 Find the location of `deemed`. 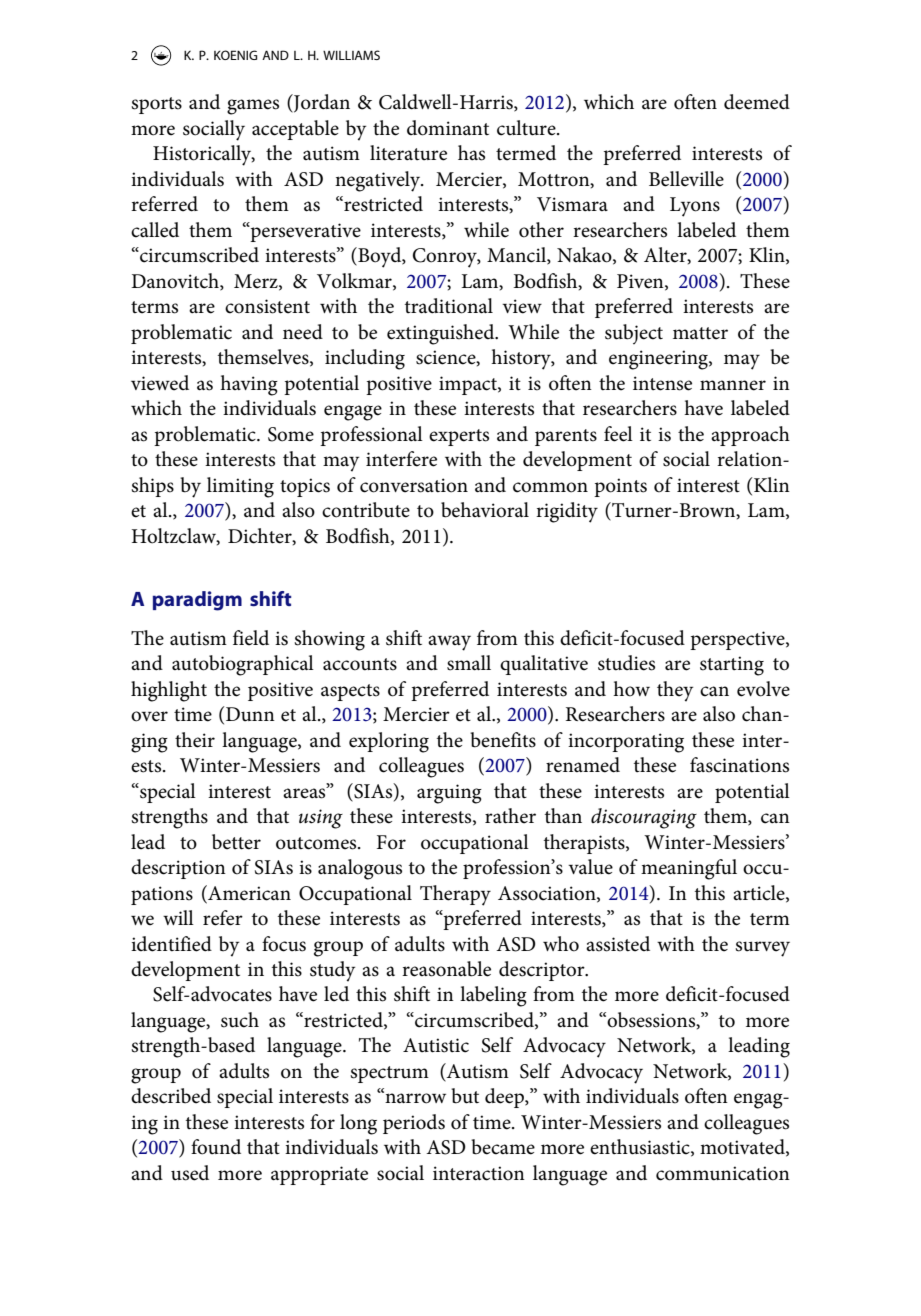

deemed is located at coordinates (757, 102).
